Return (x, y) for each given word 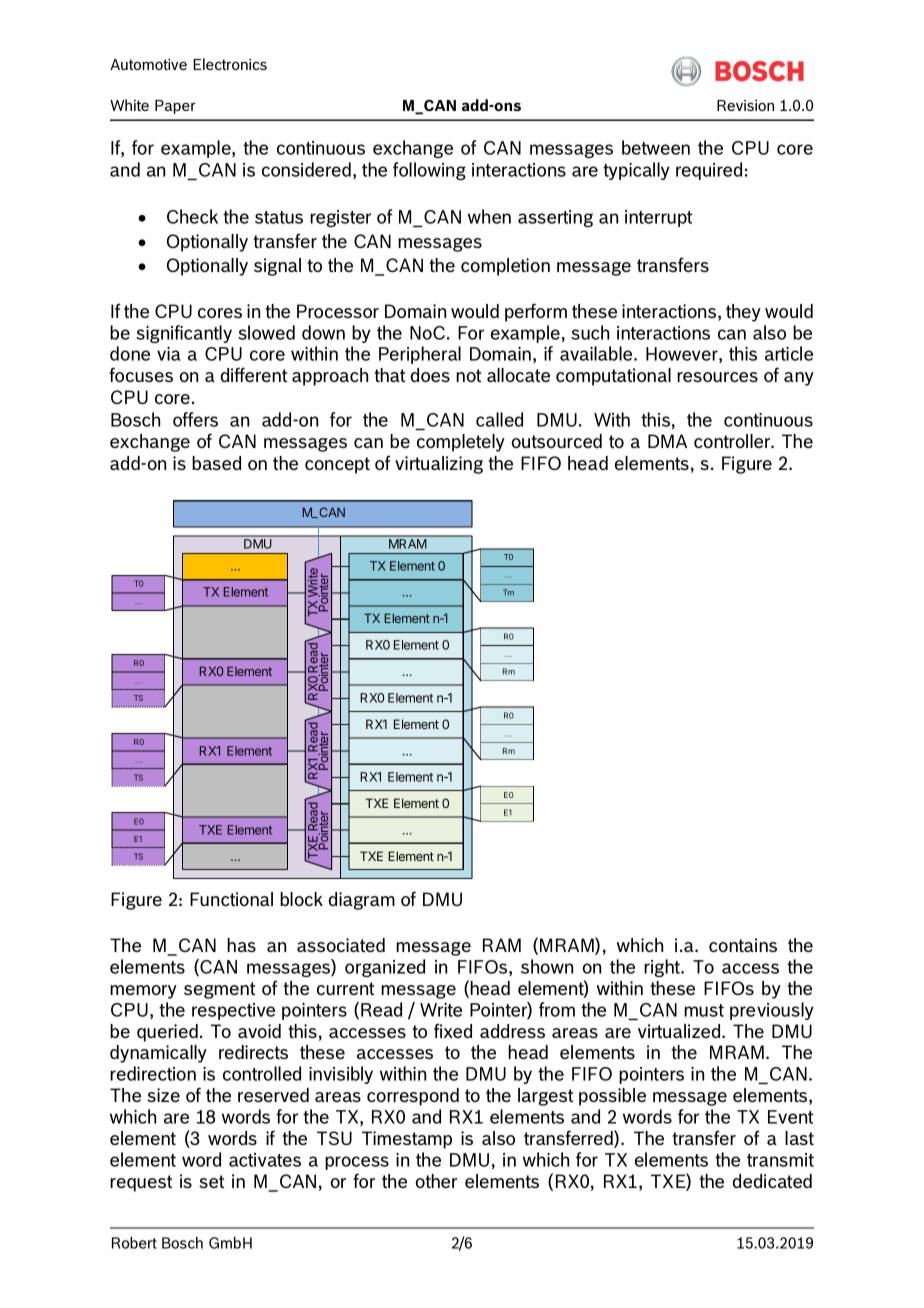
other (436, 1181)
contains (743, 945)
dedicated (772, 1181)
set (211, 1181)
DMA (667, 441)
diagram (362, 901)
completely (461, 443)
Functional (231, 899)
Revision (745, 105)
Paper (175, 107)
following (429, 171)
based (216, 463)
